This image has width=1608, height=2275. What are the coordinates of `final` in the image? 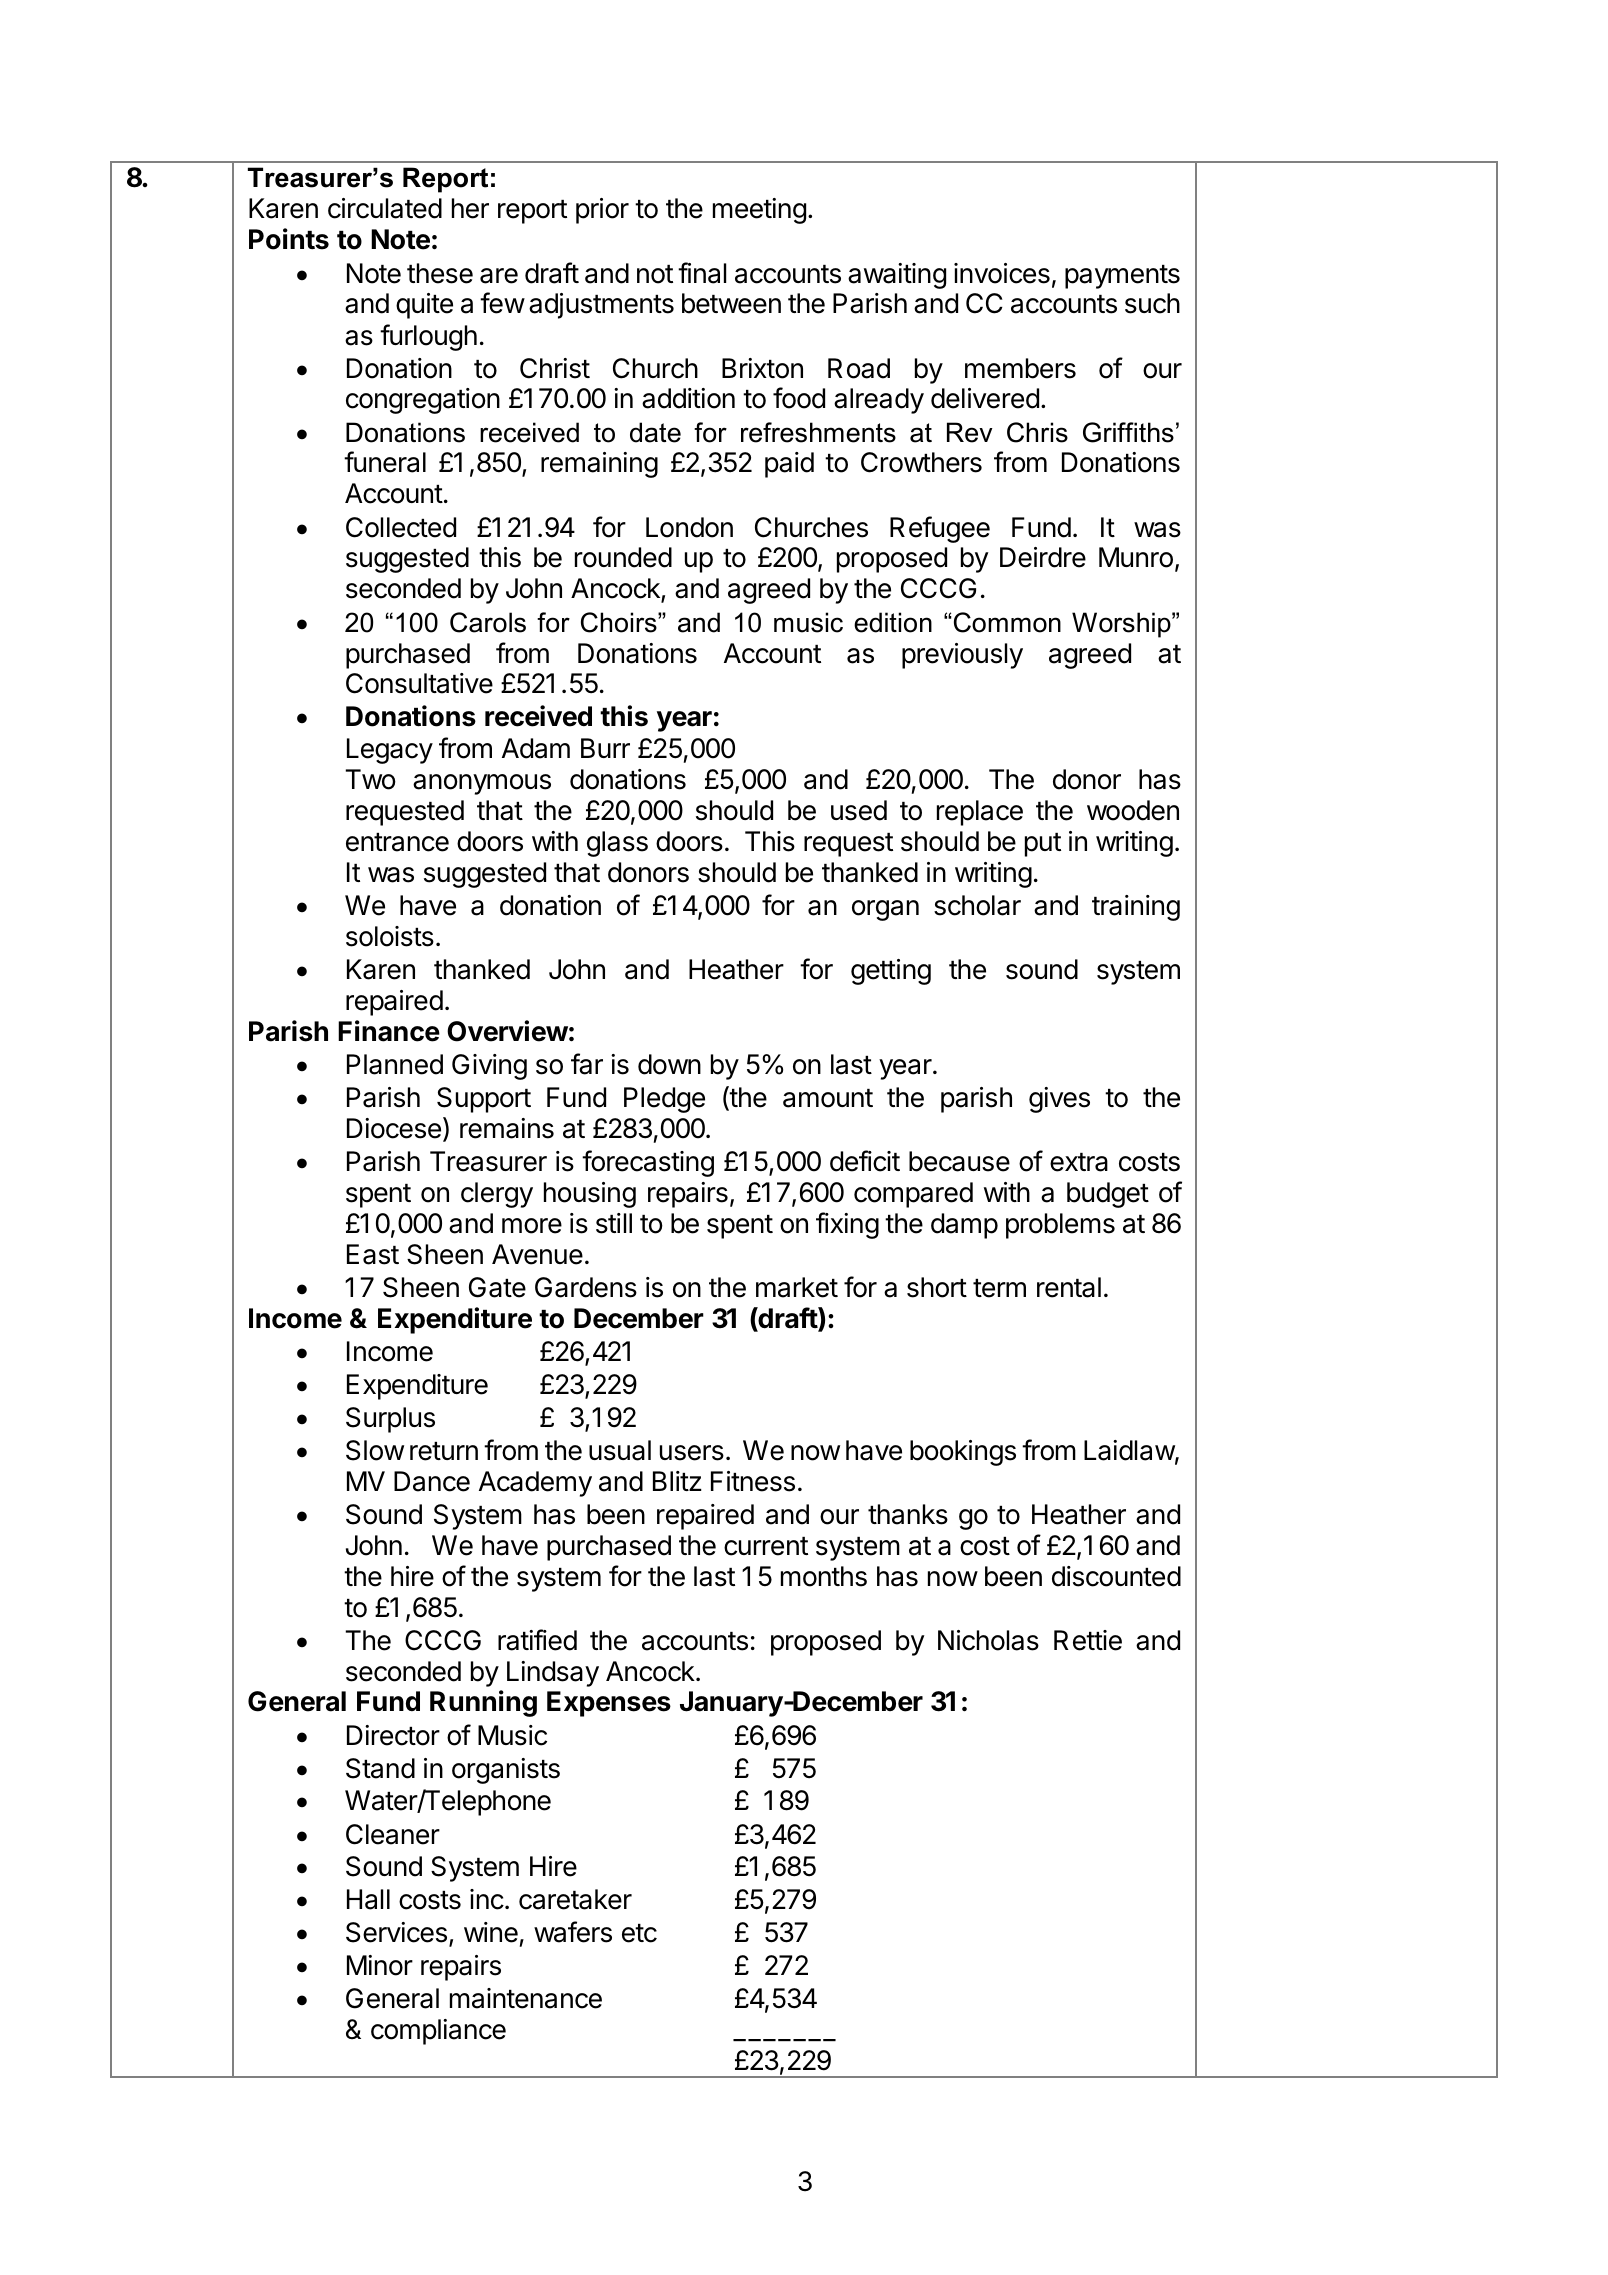 It's located at (702, 273).
